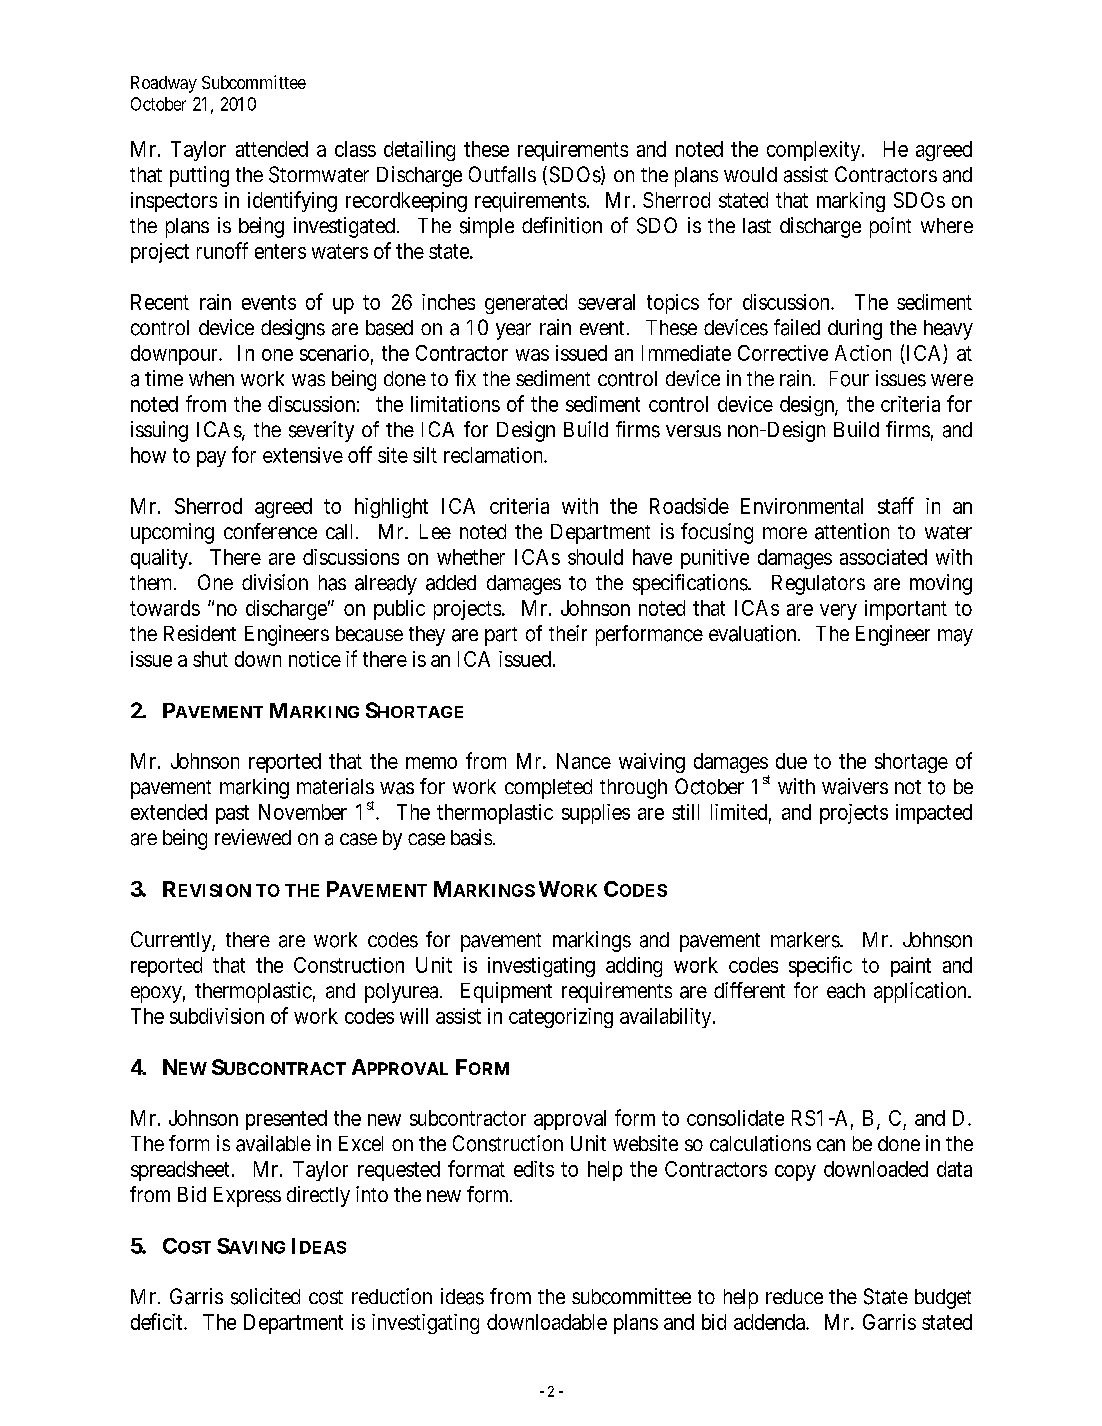 Image resolution: width=1102 pixels, height=1426 pixels. What do you see at coordinates (794, 1296) in the screenshot?
I see `reduce` at bounding box center [794, 1296].
